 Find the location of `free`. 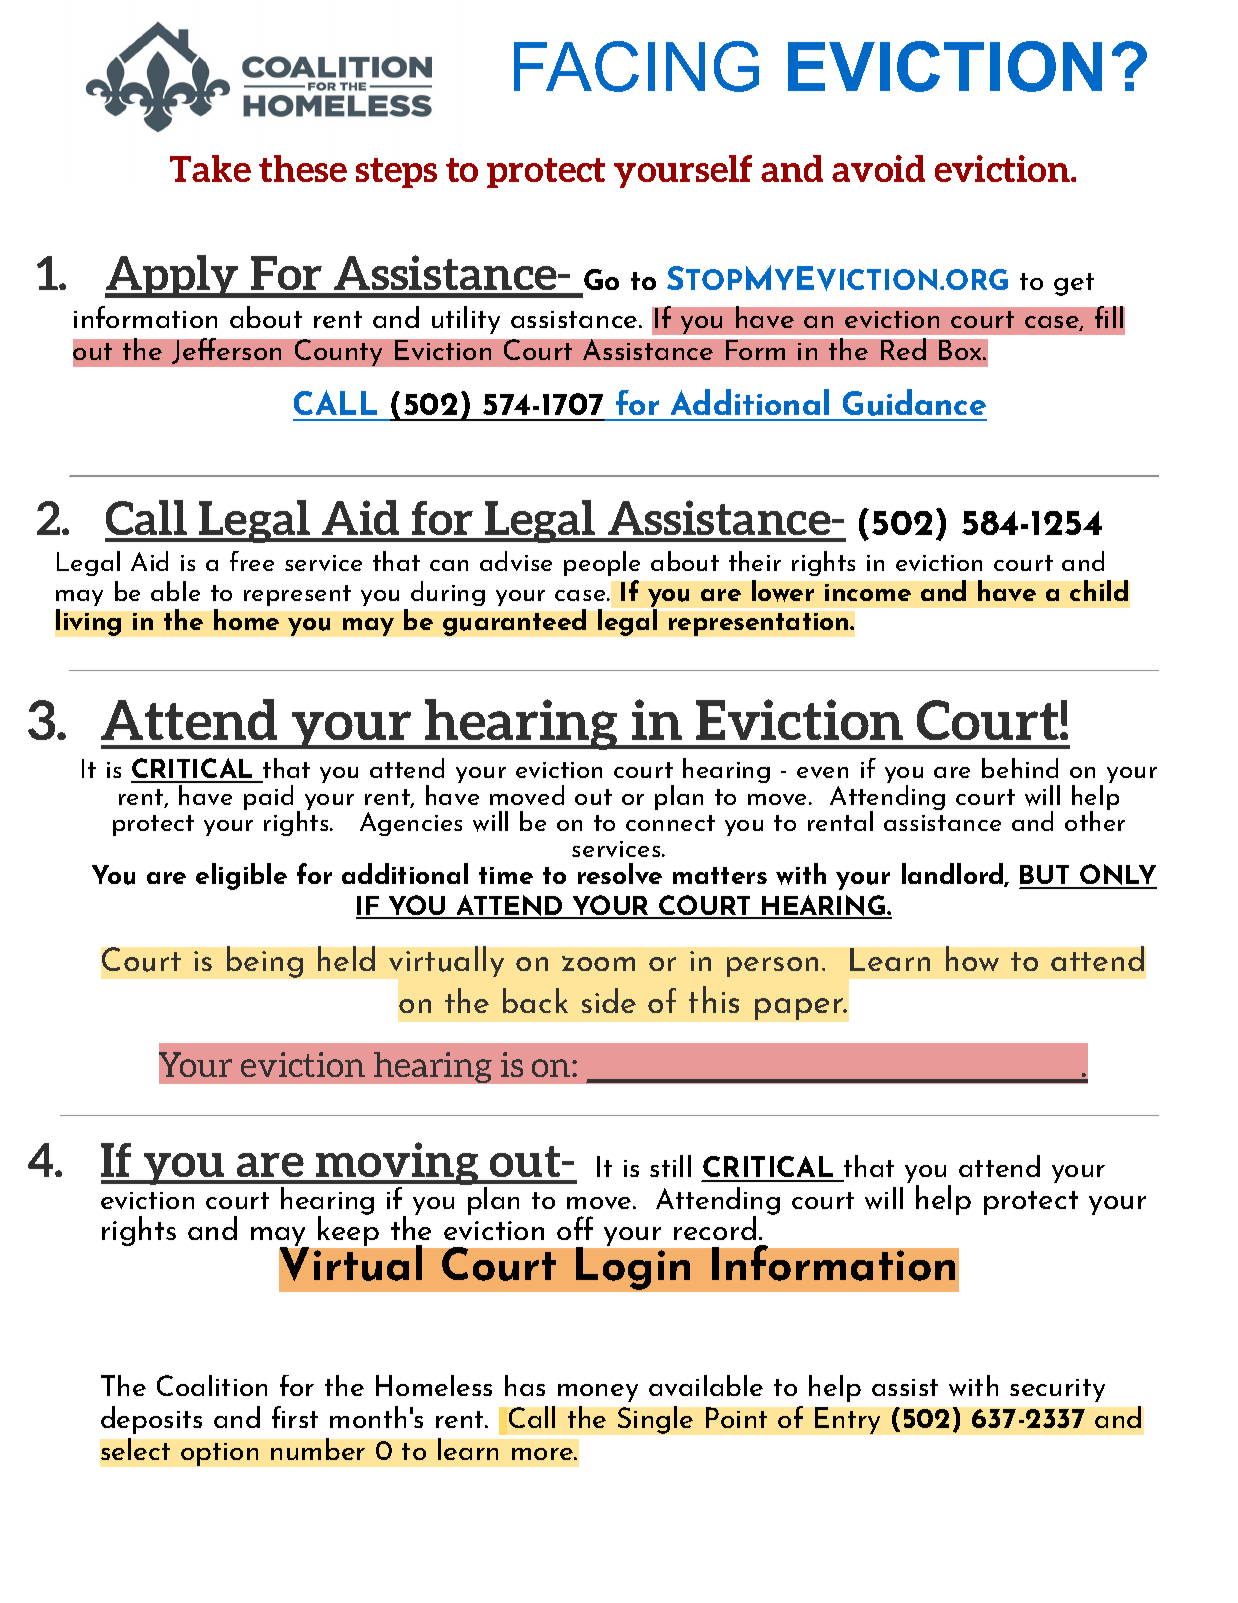

free is located at coordinates (252, 561).
